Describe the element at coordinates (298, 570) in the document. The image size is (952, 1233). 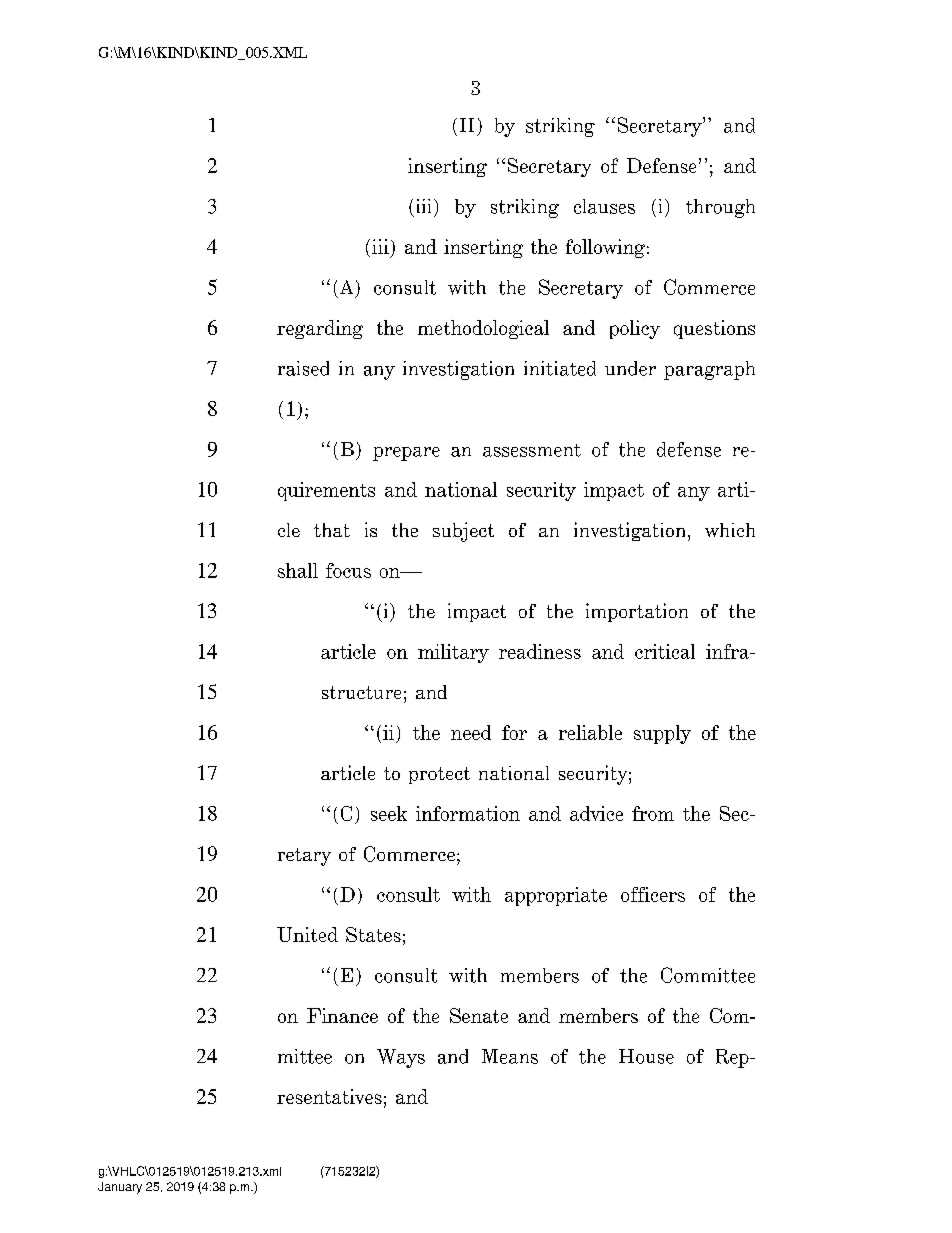
I see `shall` at that location.
